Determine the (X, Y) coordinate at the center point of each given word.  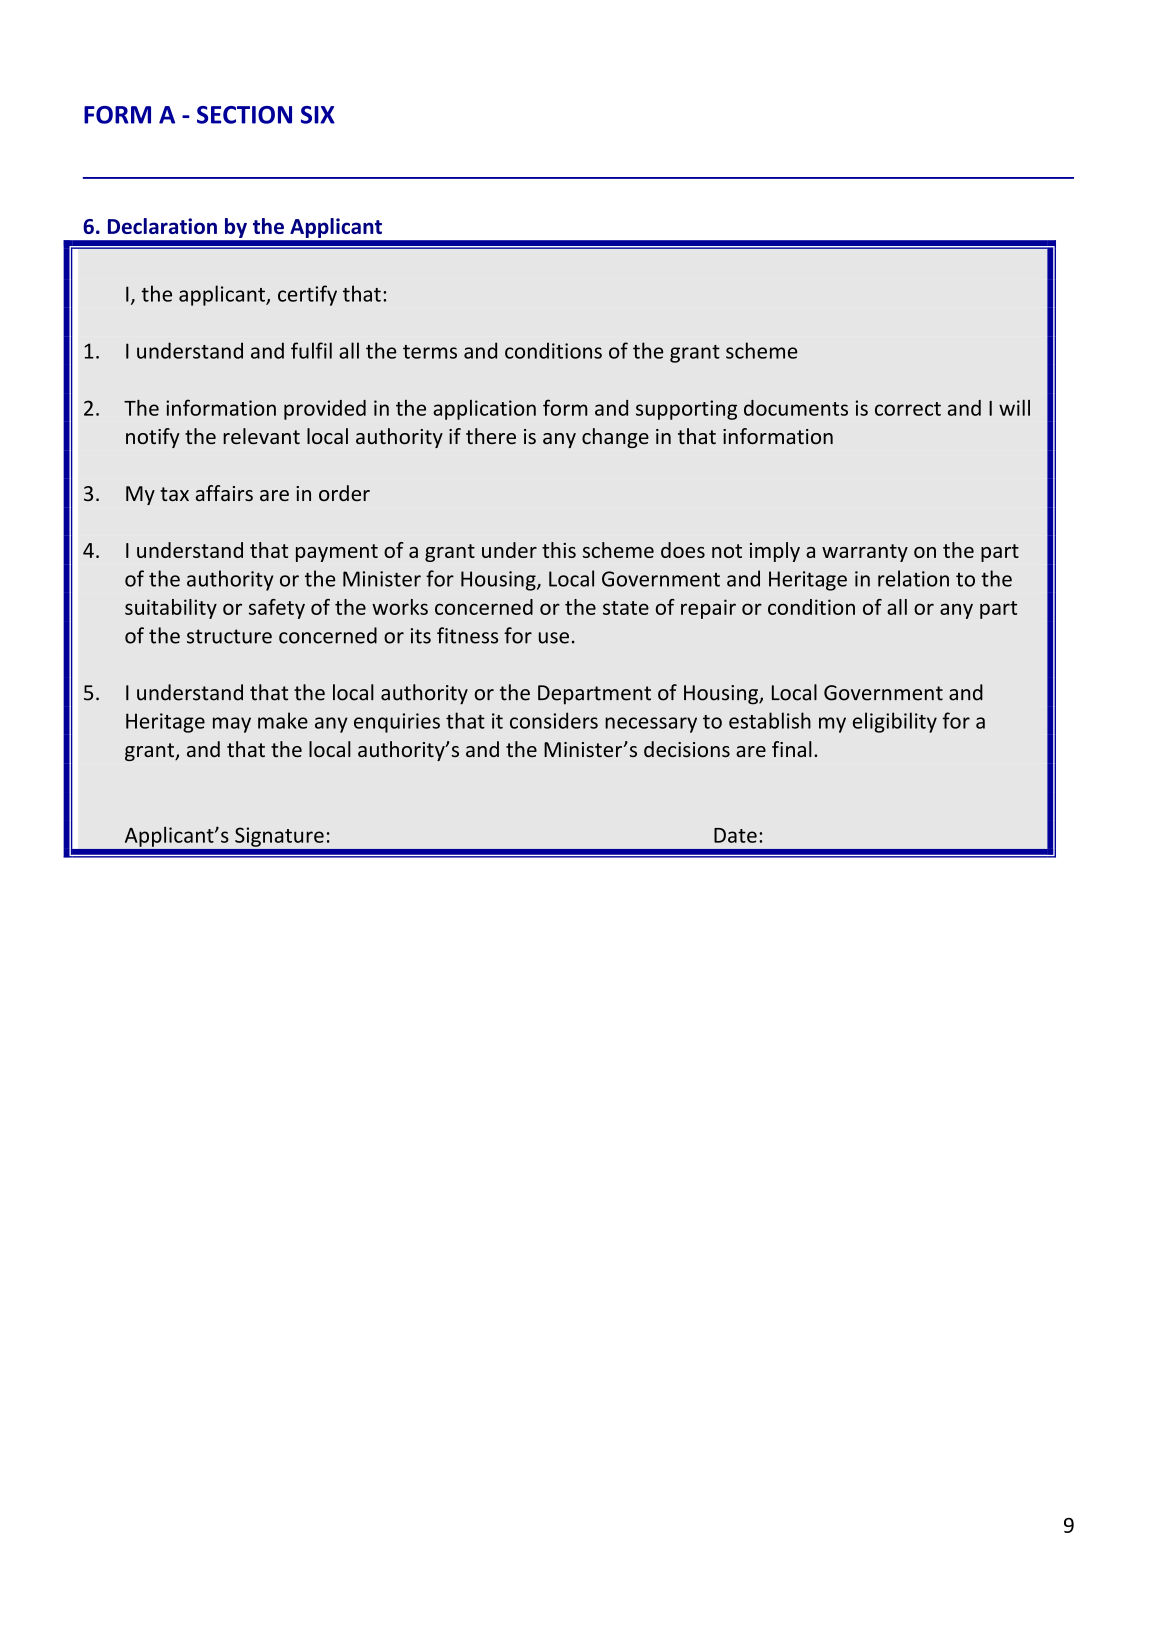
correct (908, 409)
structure (229, 636)
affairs (224, 493)
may (232, 725)
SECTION (244, 115)
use (554, 638)
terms (430, 352)
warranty (865, 553)
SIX (318, 115)
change (615, 438)
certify (307, 295)
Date (735, 835)
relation (913, 578)
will (1014, 407)
